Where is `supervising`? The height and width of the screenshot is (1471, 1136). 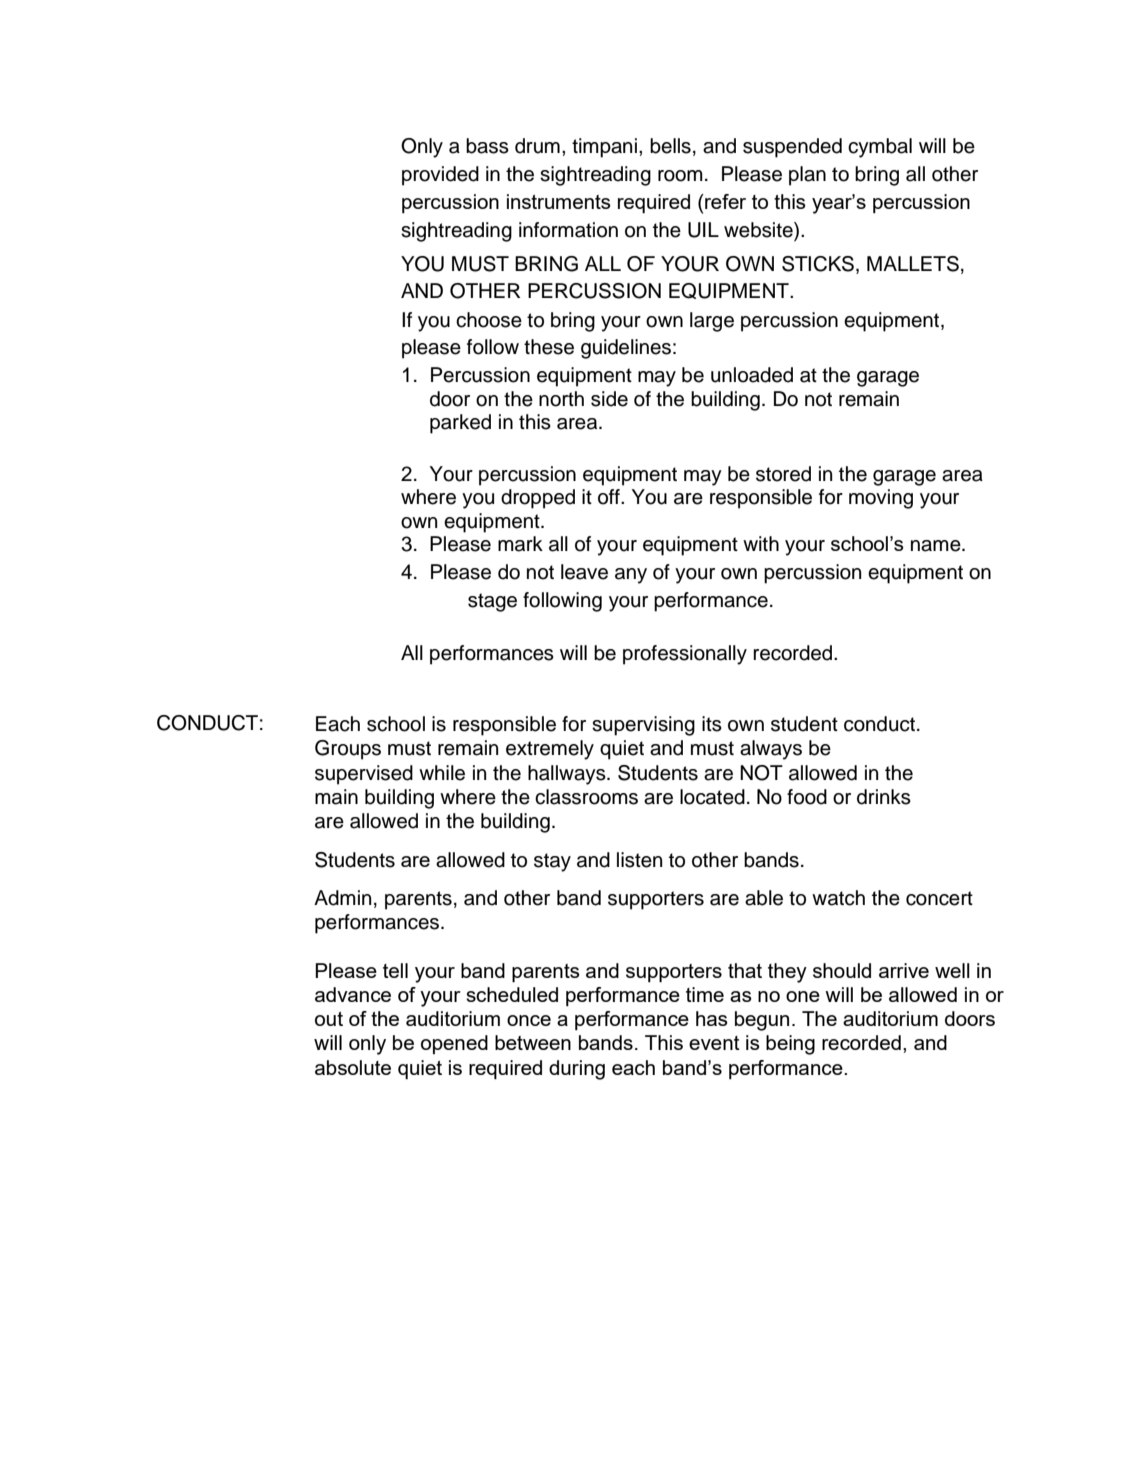 supervising is located at coordinates (643, 726).
